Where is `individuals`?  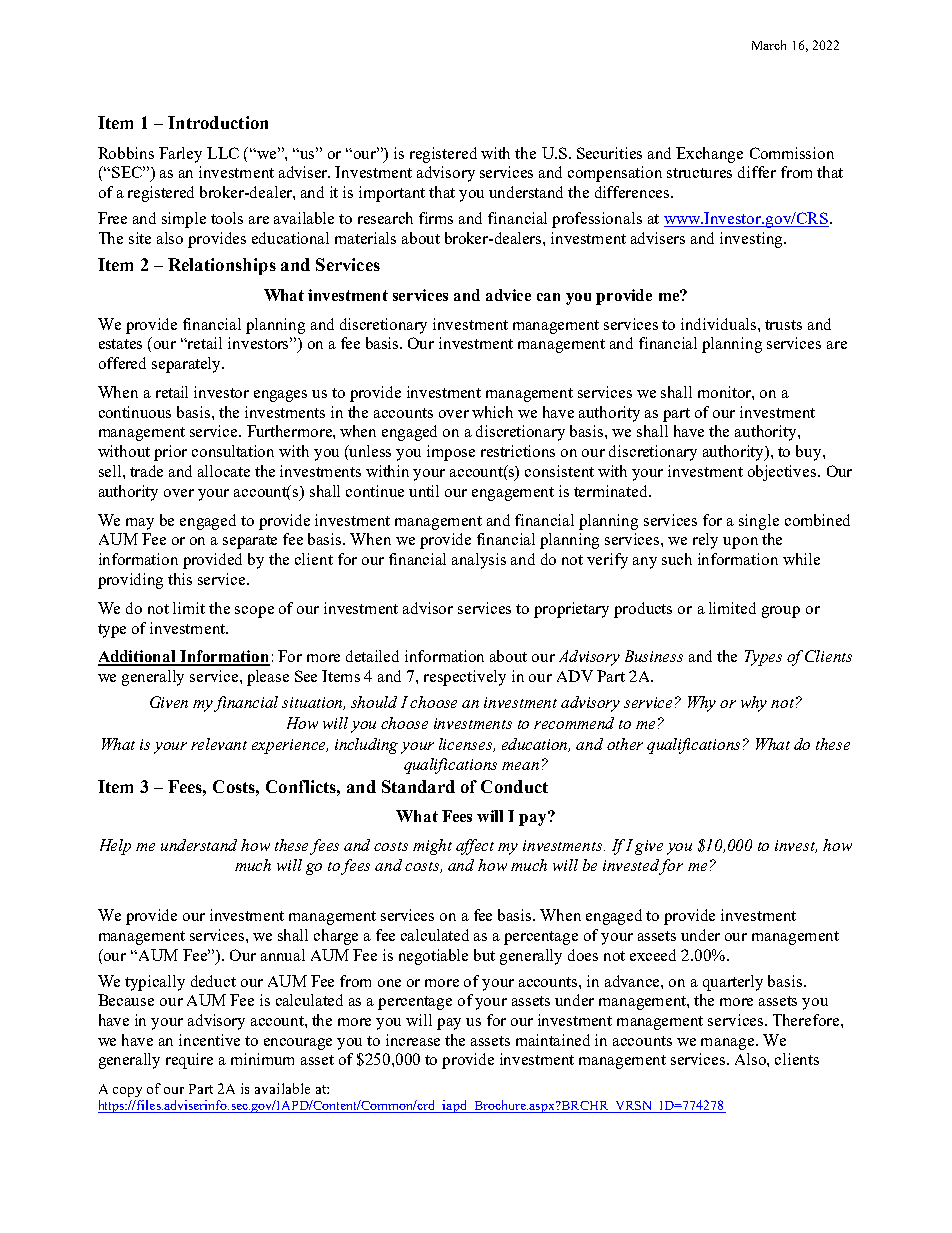 individuals is located at coordinates (720, 324).
